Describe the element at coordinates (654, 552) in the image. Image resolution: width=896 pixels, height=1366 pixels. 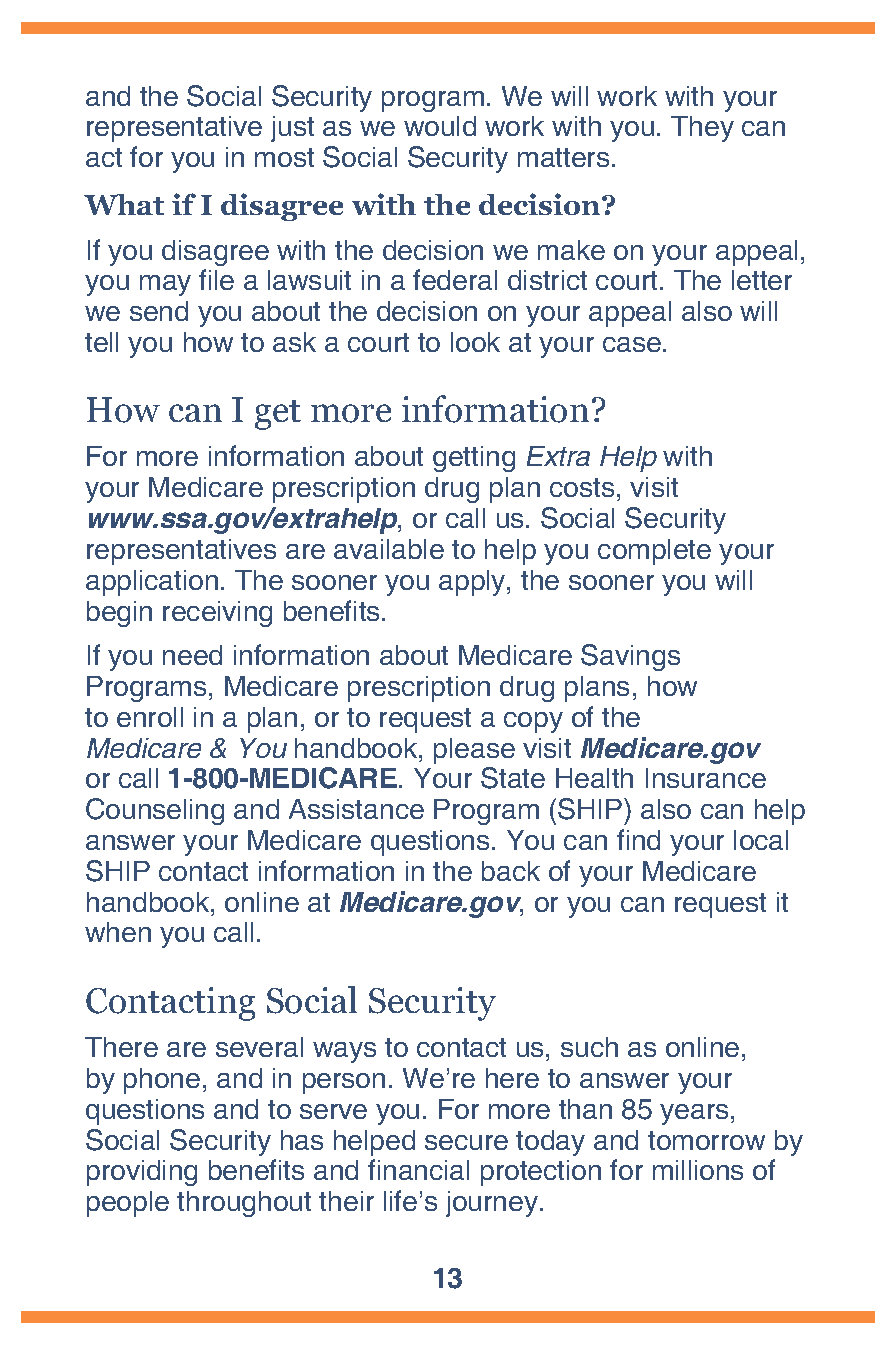
I see `complete` at that location.
